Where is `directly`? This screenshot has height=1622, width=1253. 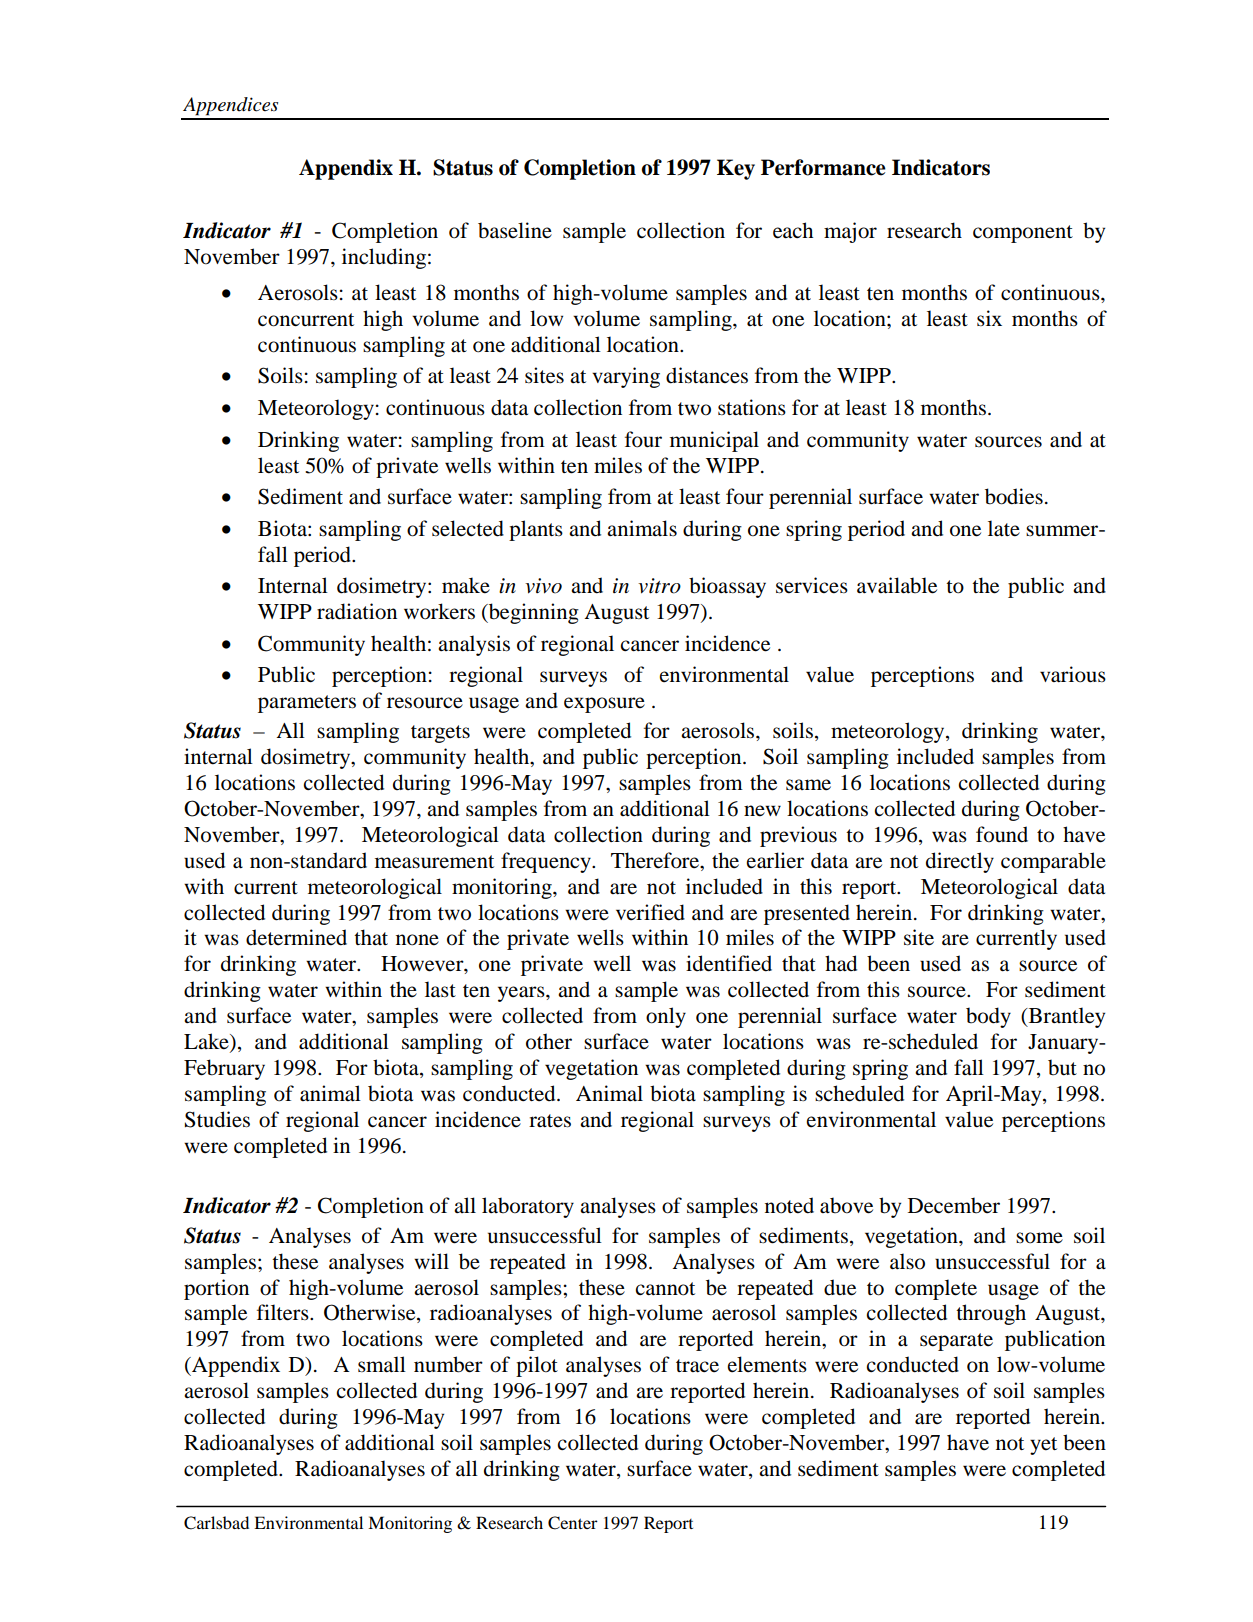
directly is located at coordinates (960, 862).
